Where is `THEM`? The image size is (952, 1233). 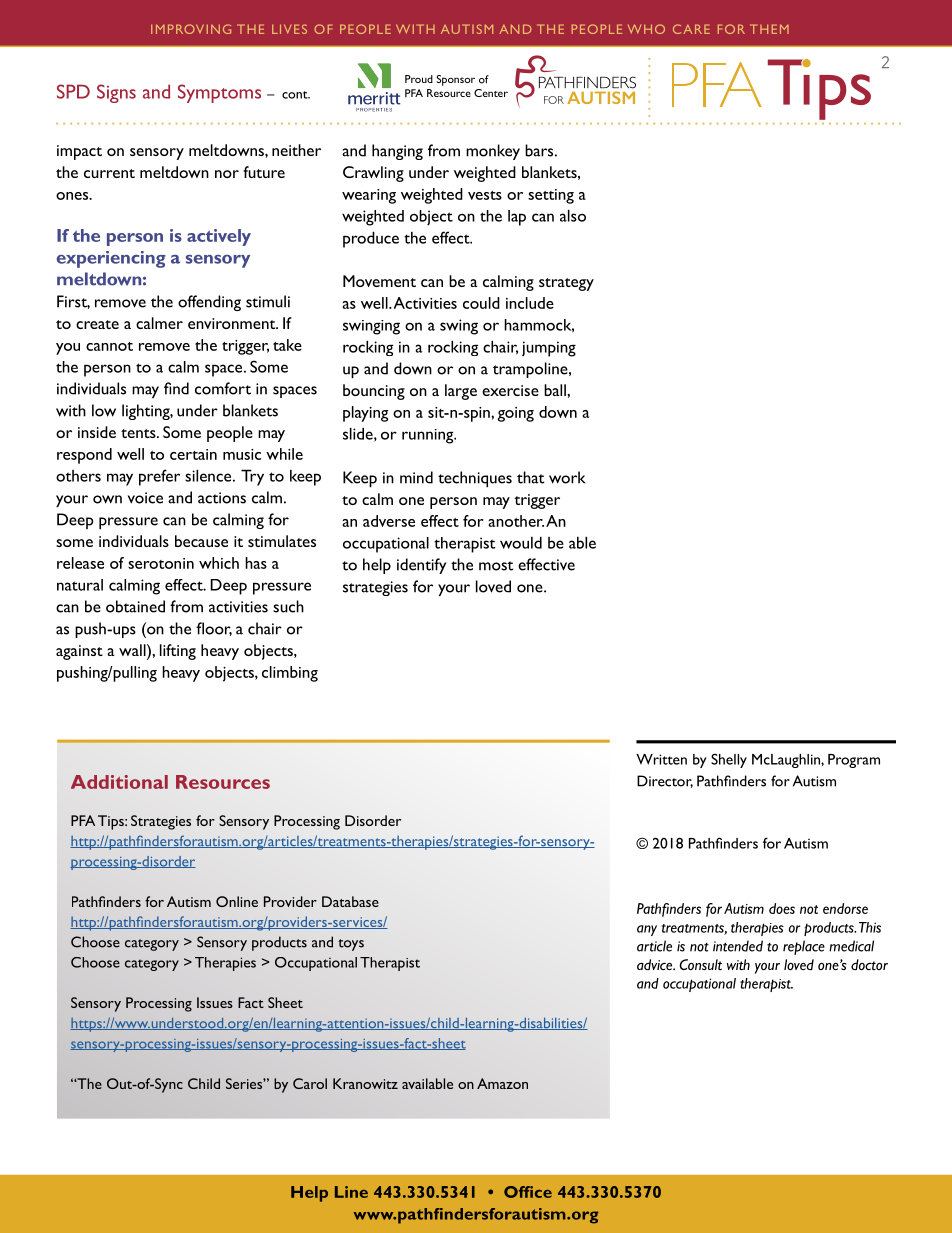 THEM is located at coordinates (769, 29).
